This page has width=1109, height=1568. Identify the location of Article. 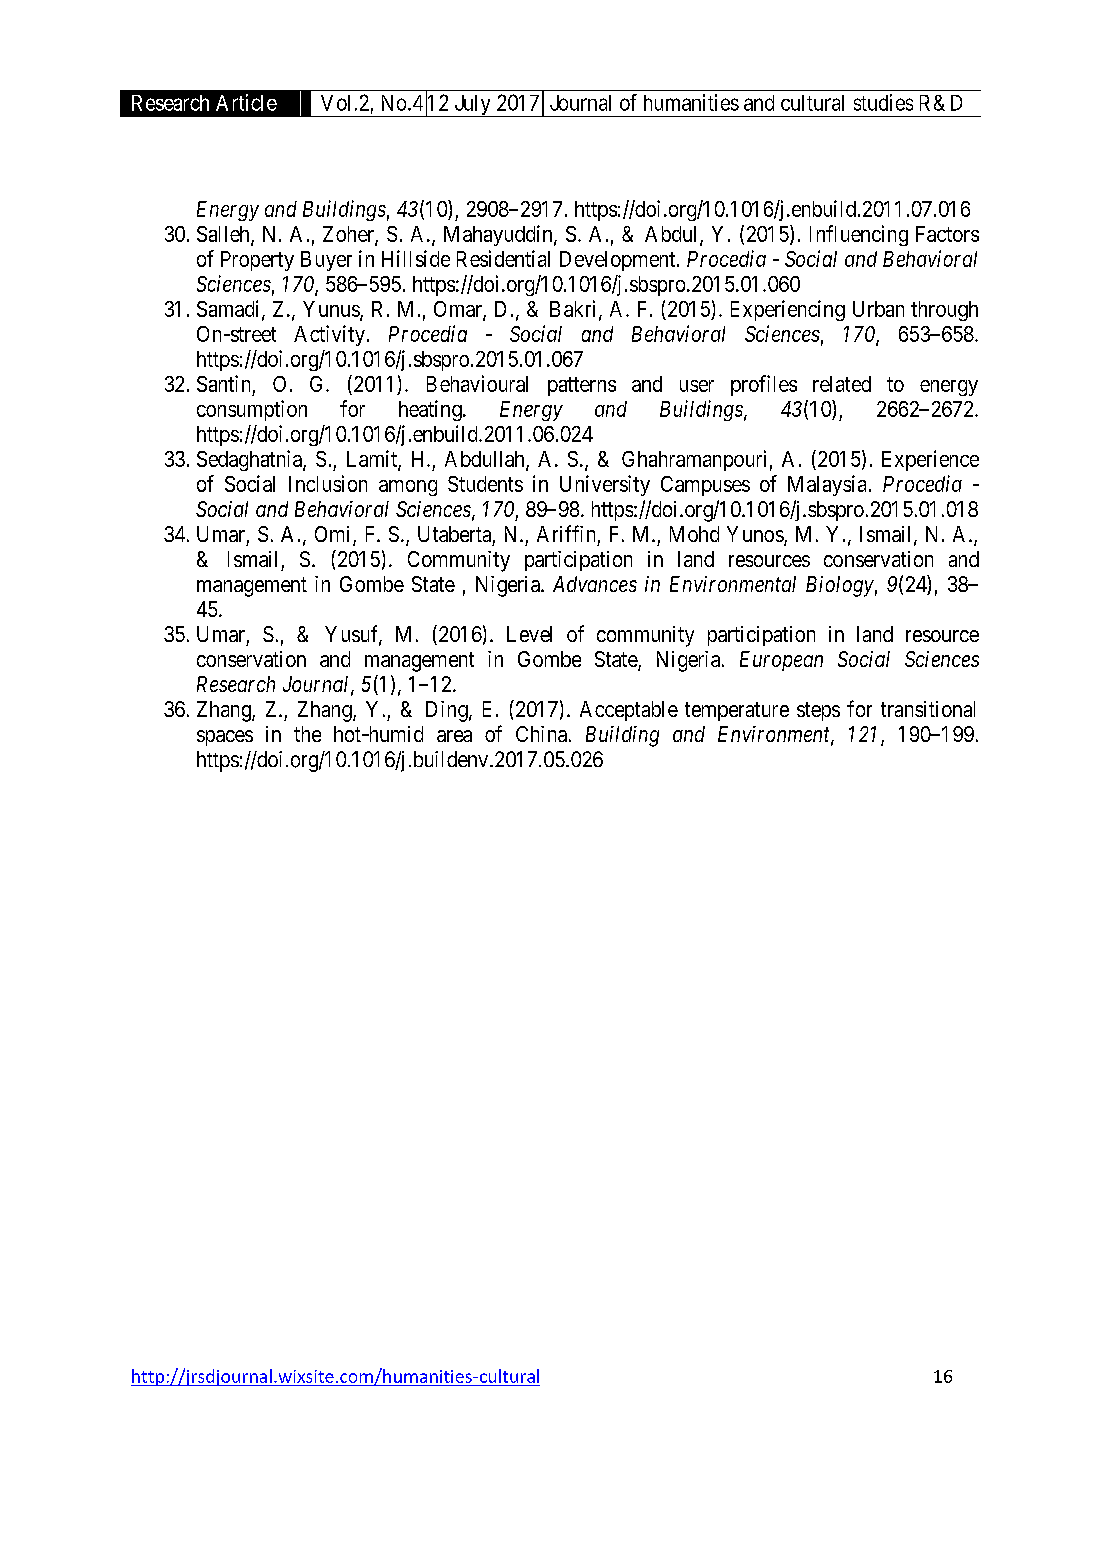
(246, 102).
